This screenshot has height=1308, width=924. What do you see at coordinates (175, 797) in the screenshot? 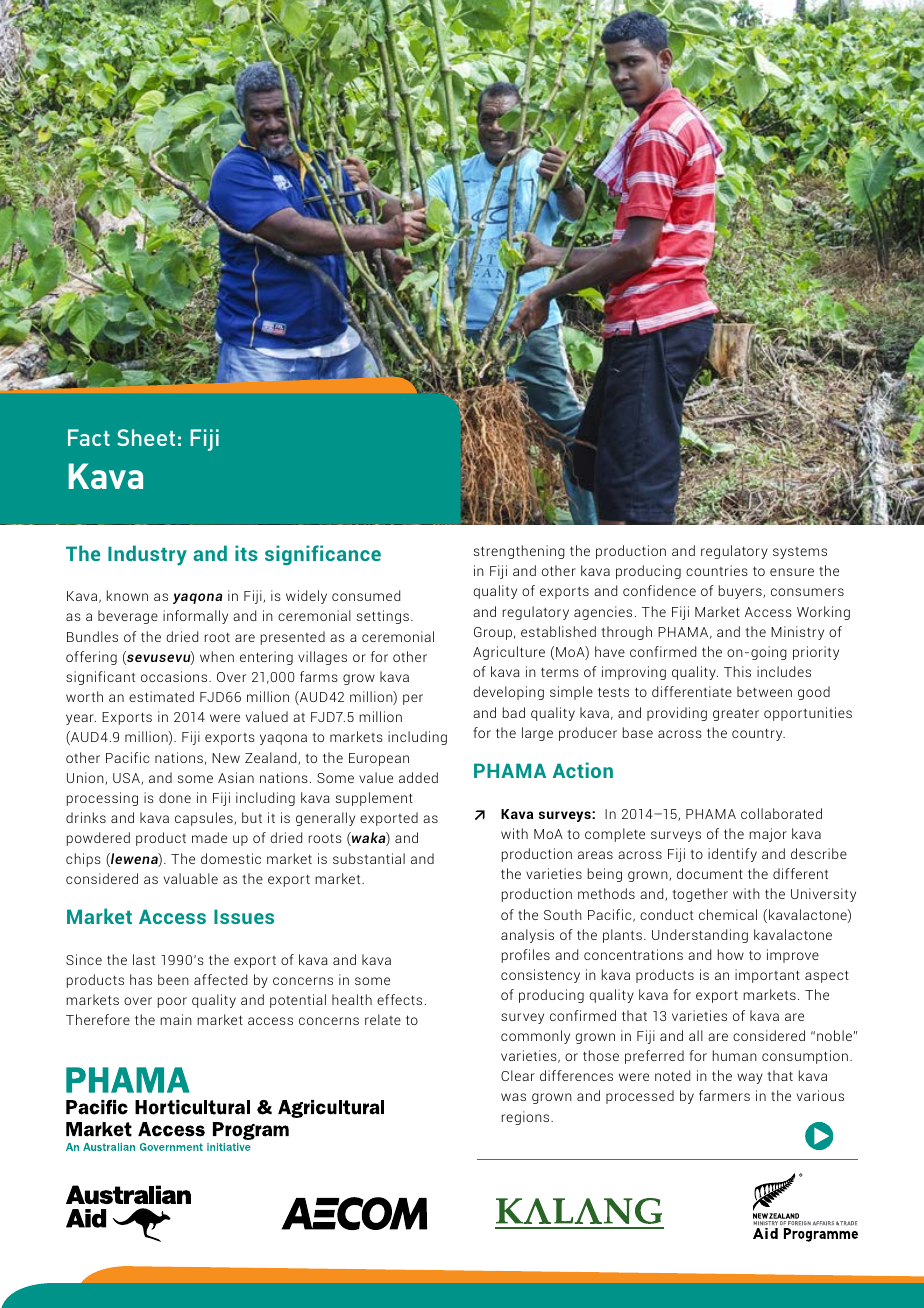
I see `done` at bounding box center [175, 797].
